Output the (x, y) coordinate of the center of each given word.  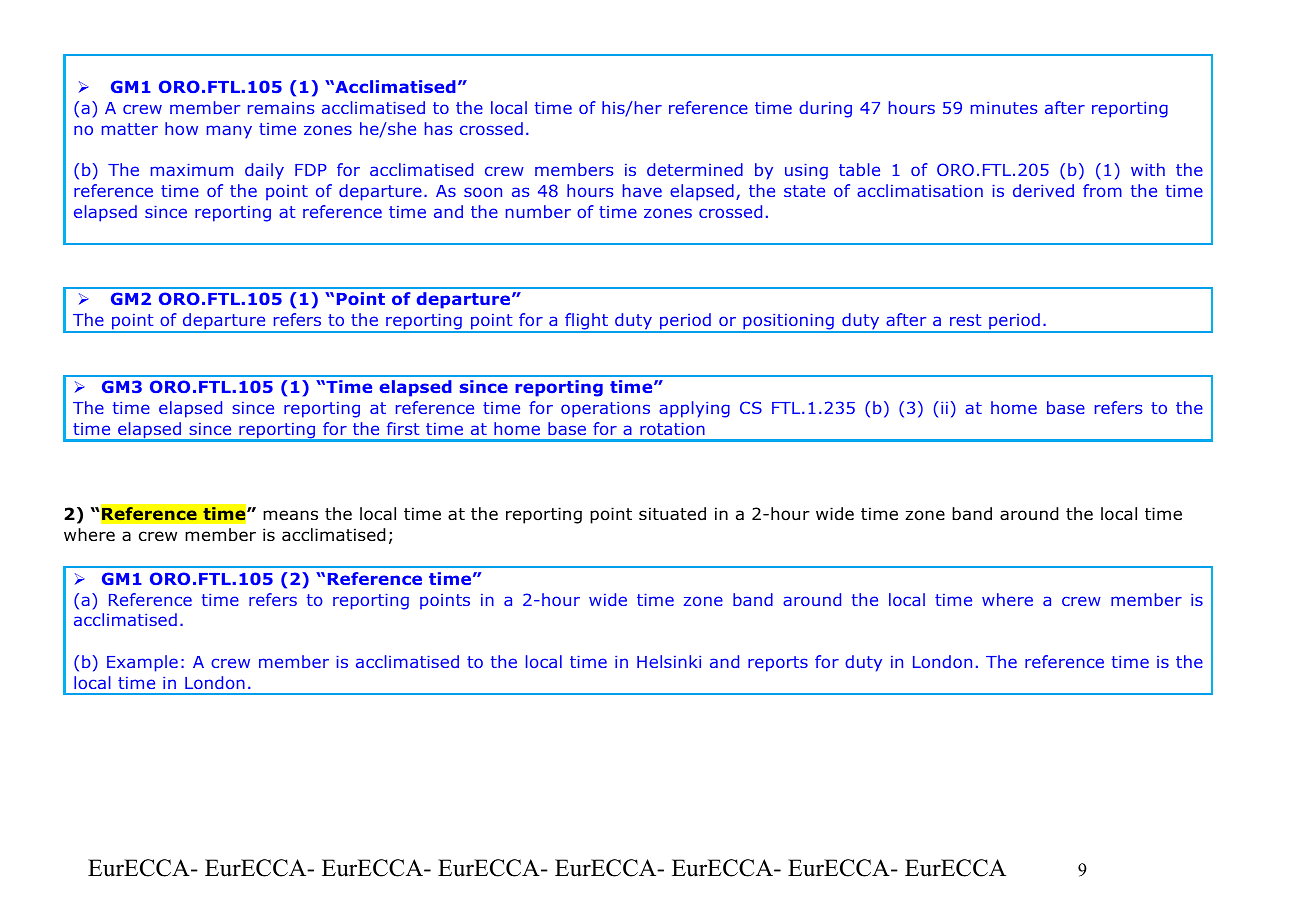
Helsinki (669, 661)
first (403, 428)
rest (965, 320)
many (229, 132)
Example (142, 663)
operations (605, 410)
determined (695, 169)
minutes (1004, 108)
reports (778, 664)
